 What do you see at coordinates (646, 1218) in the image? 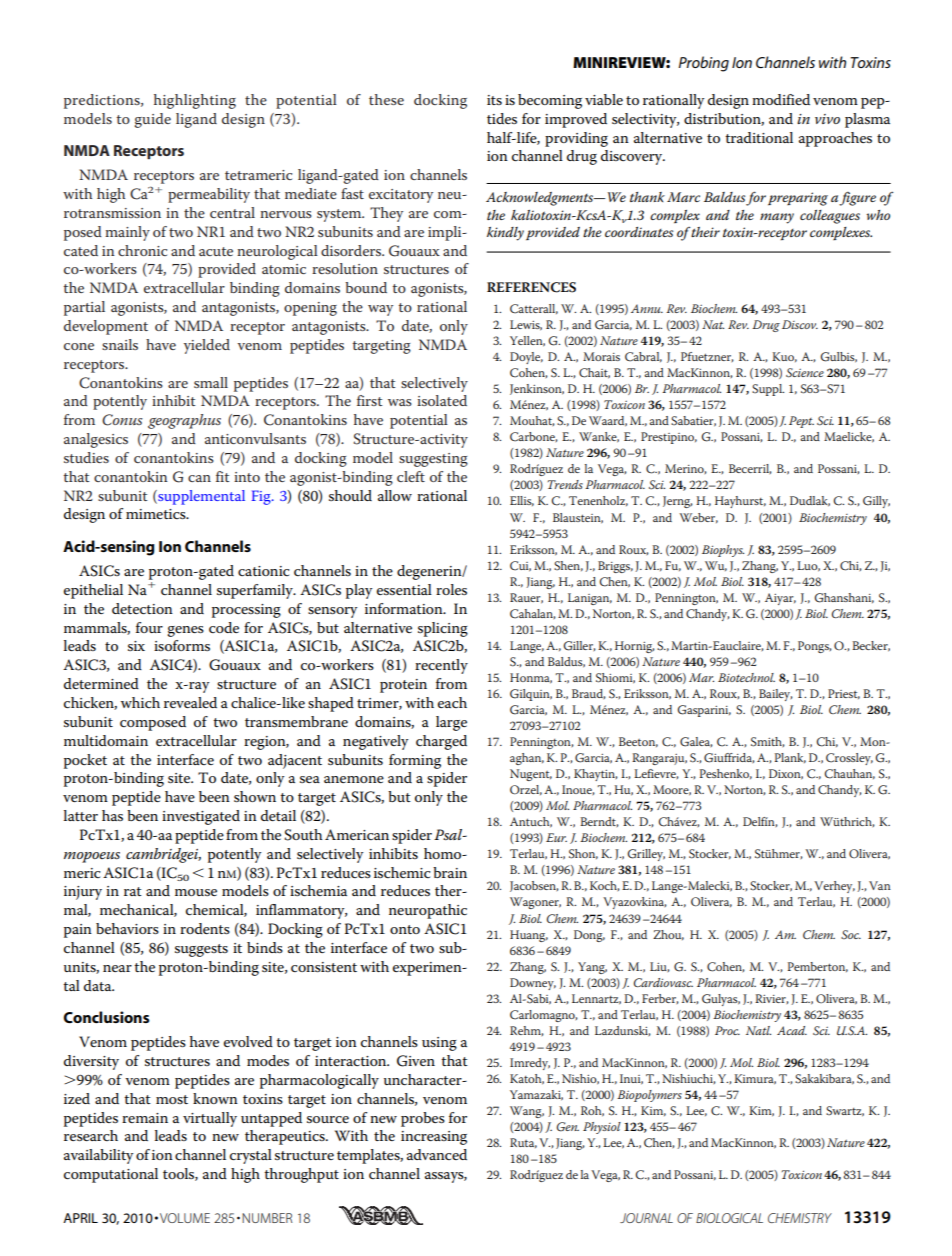
I see `JOURNAL` at bounding box center [646, 1218].
